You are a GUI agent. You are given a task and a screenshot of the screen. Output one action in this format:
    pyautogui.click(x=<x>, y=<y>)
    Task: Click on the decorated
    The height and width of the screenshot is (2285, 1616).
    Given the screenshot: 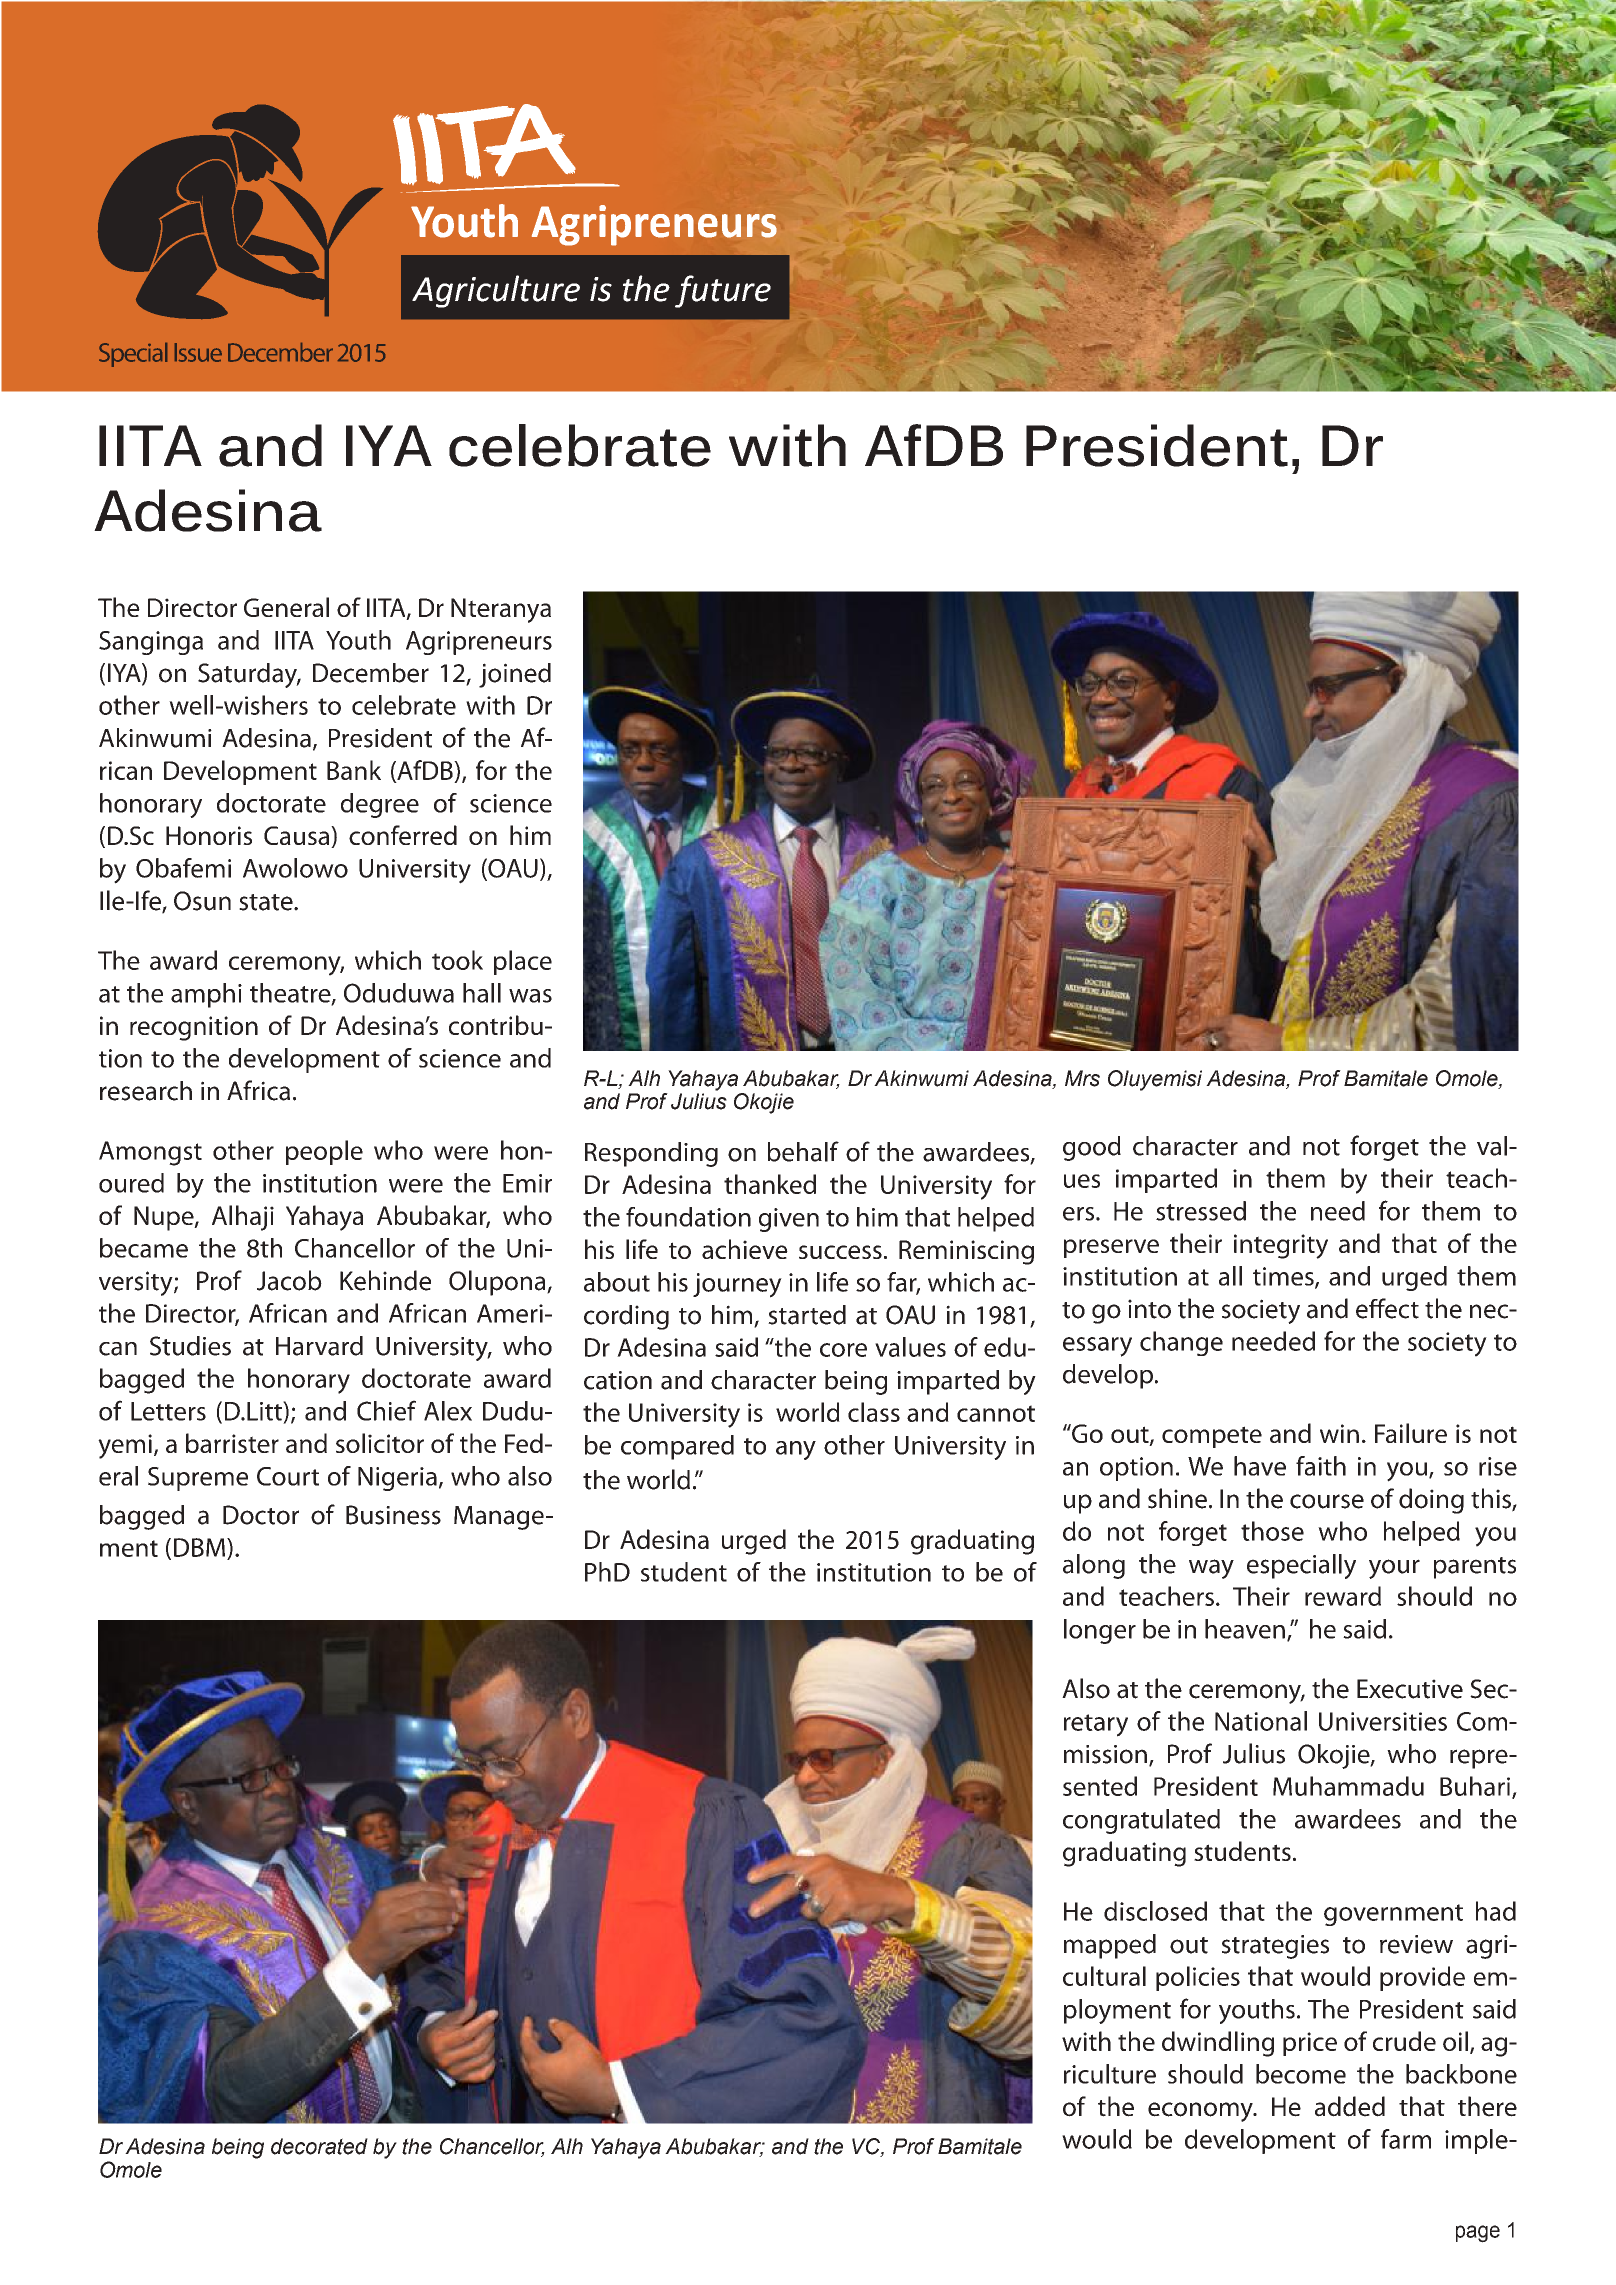 What is the action you would take?
    pyautogui.click(x=319, y=2146)
